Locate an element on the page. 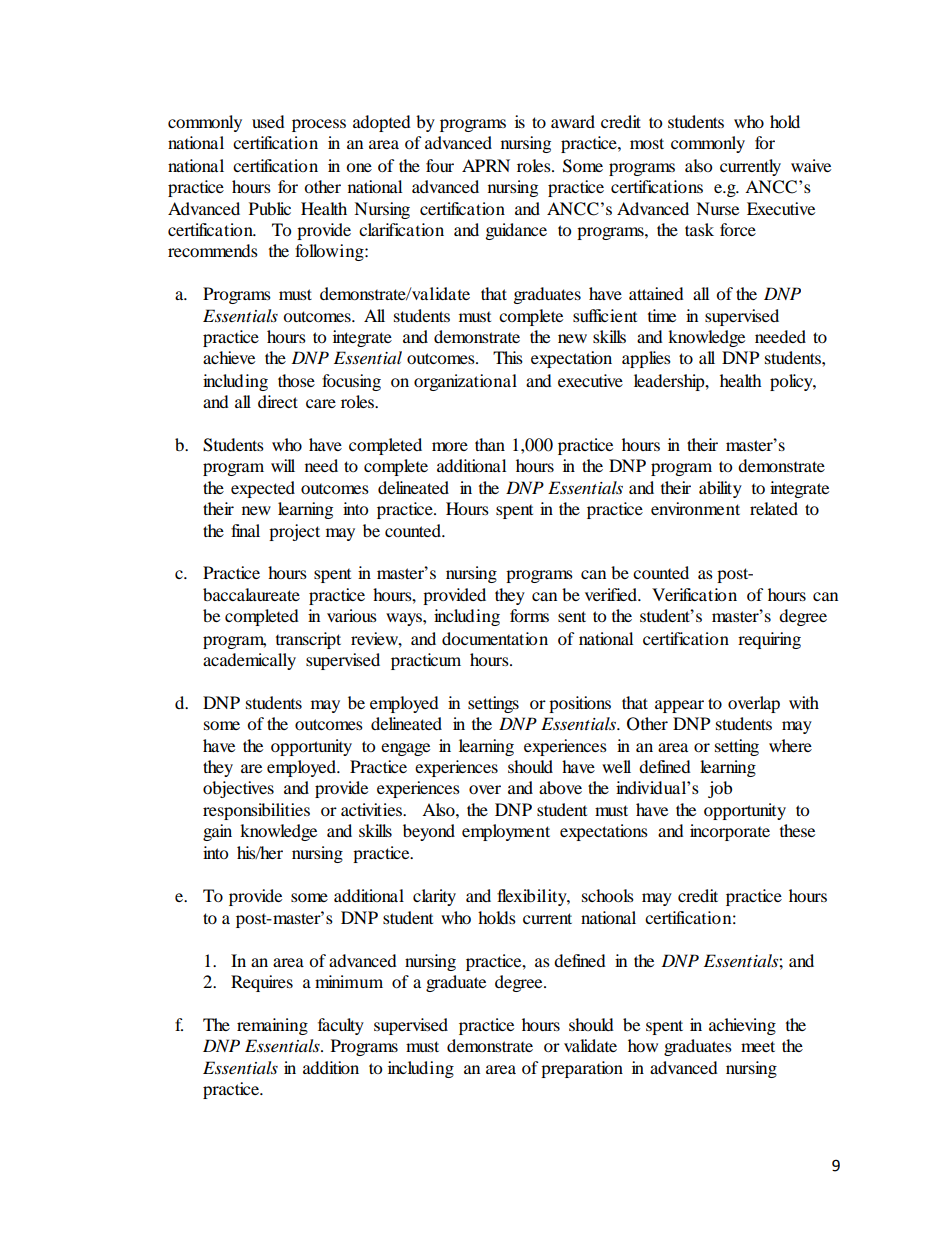  forms is located at coordinates (529, 615).
